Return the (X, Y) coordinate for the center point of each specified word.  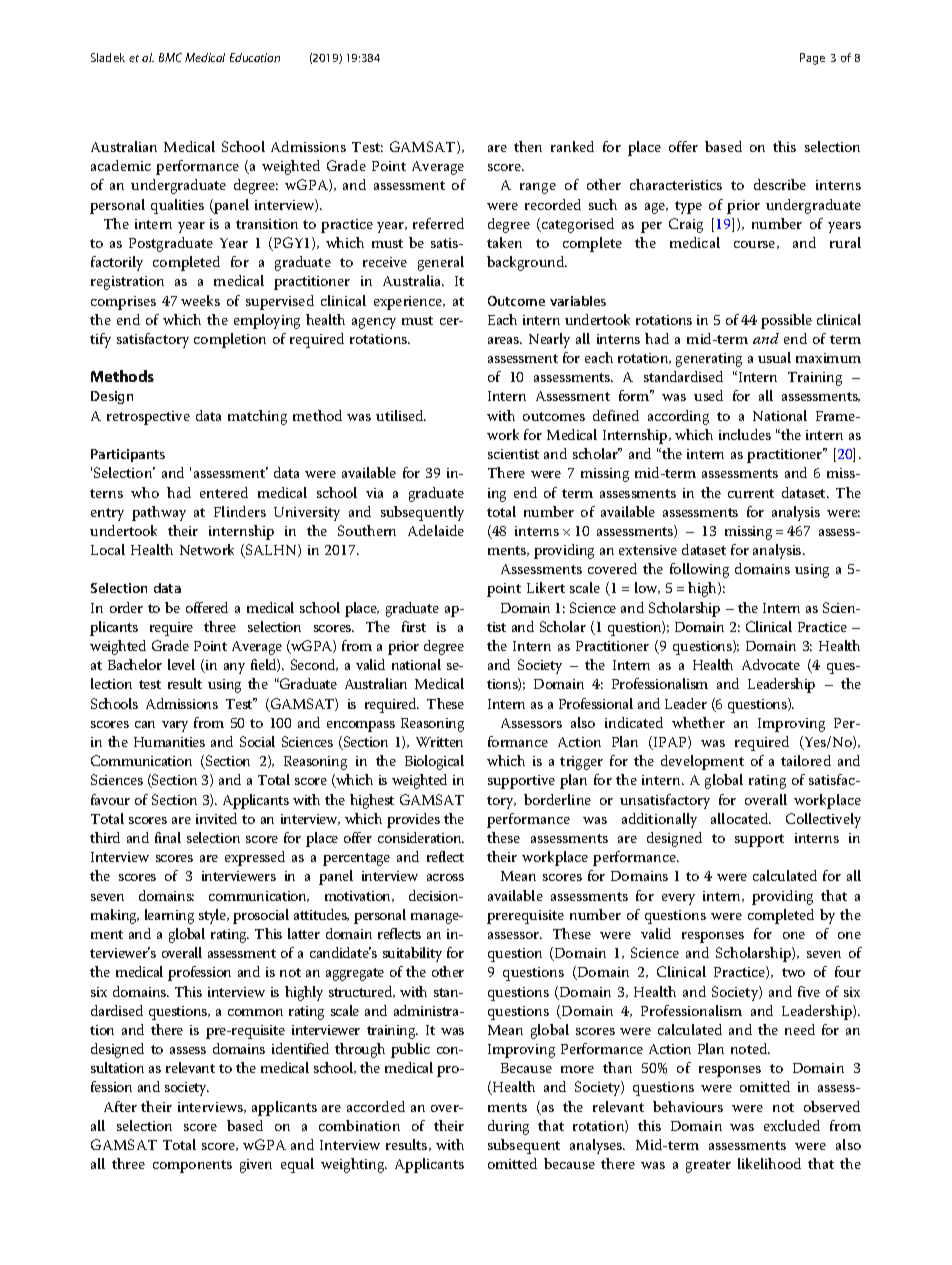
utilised (401, 415)
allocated (741, 818)
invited (216, 818)
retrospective (148, 418)
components (192, 1166)
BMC (170, 57)
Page (812, 59)
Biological (434, 762)
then (528, 146)
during (508, 1127)
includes (745, 434)
